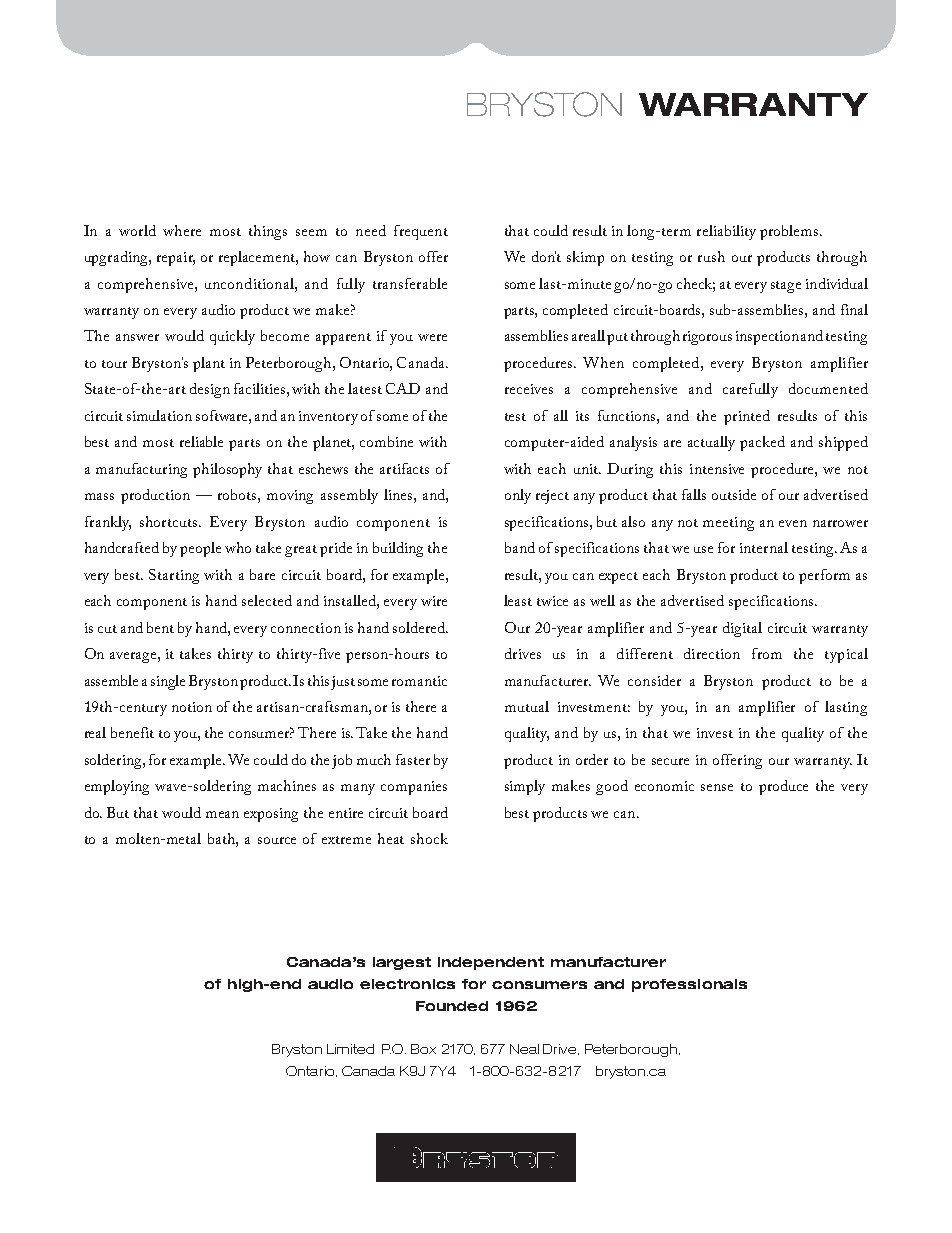 The image size is (952, 1233). Describe the element at coordinates (767, 653) in the screenshot. I see `from` at that location.
